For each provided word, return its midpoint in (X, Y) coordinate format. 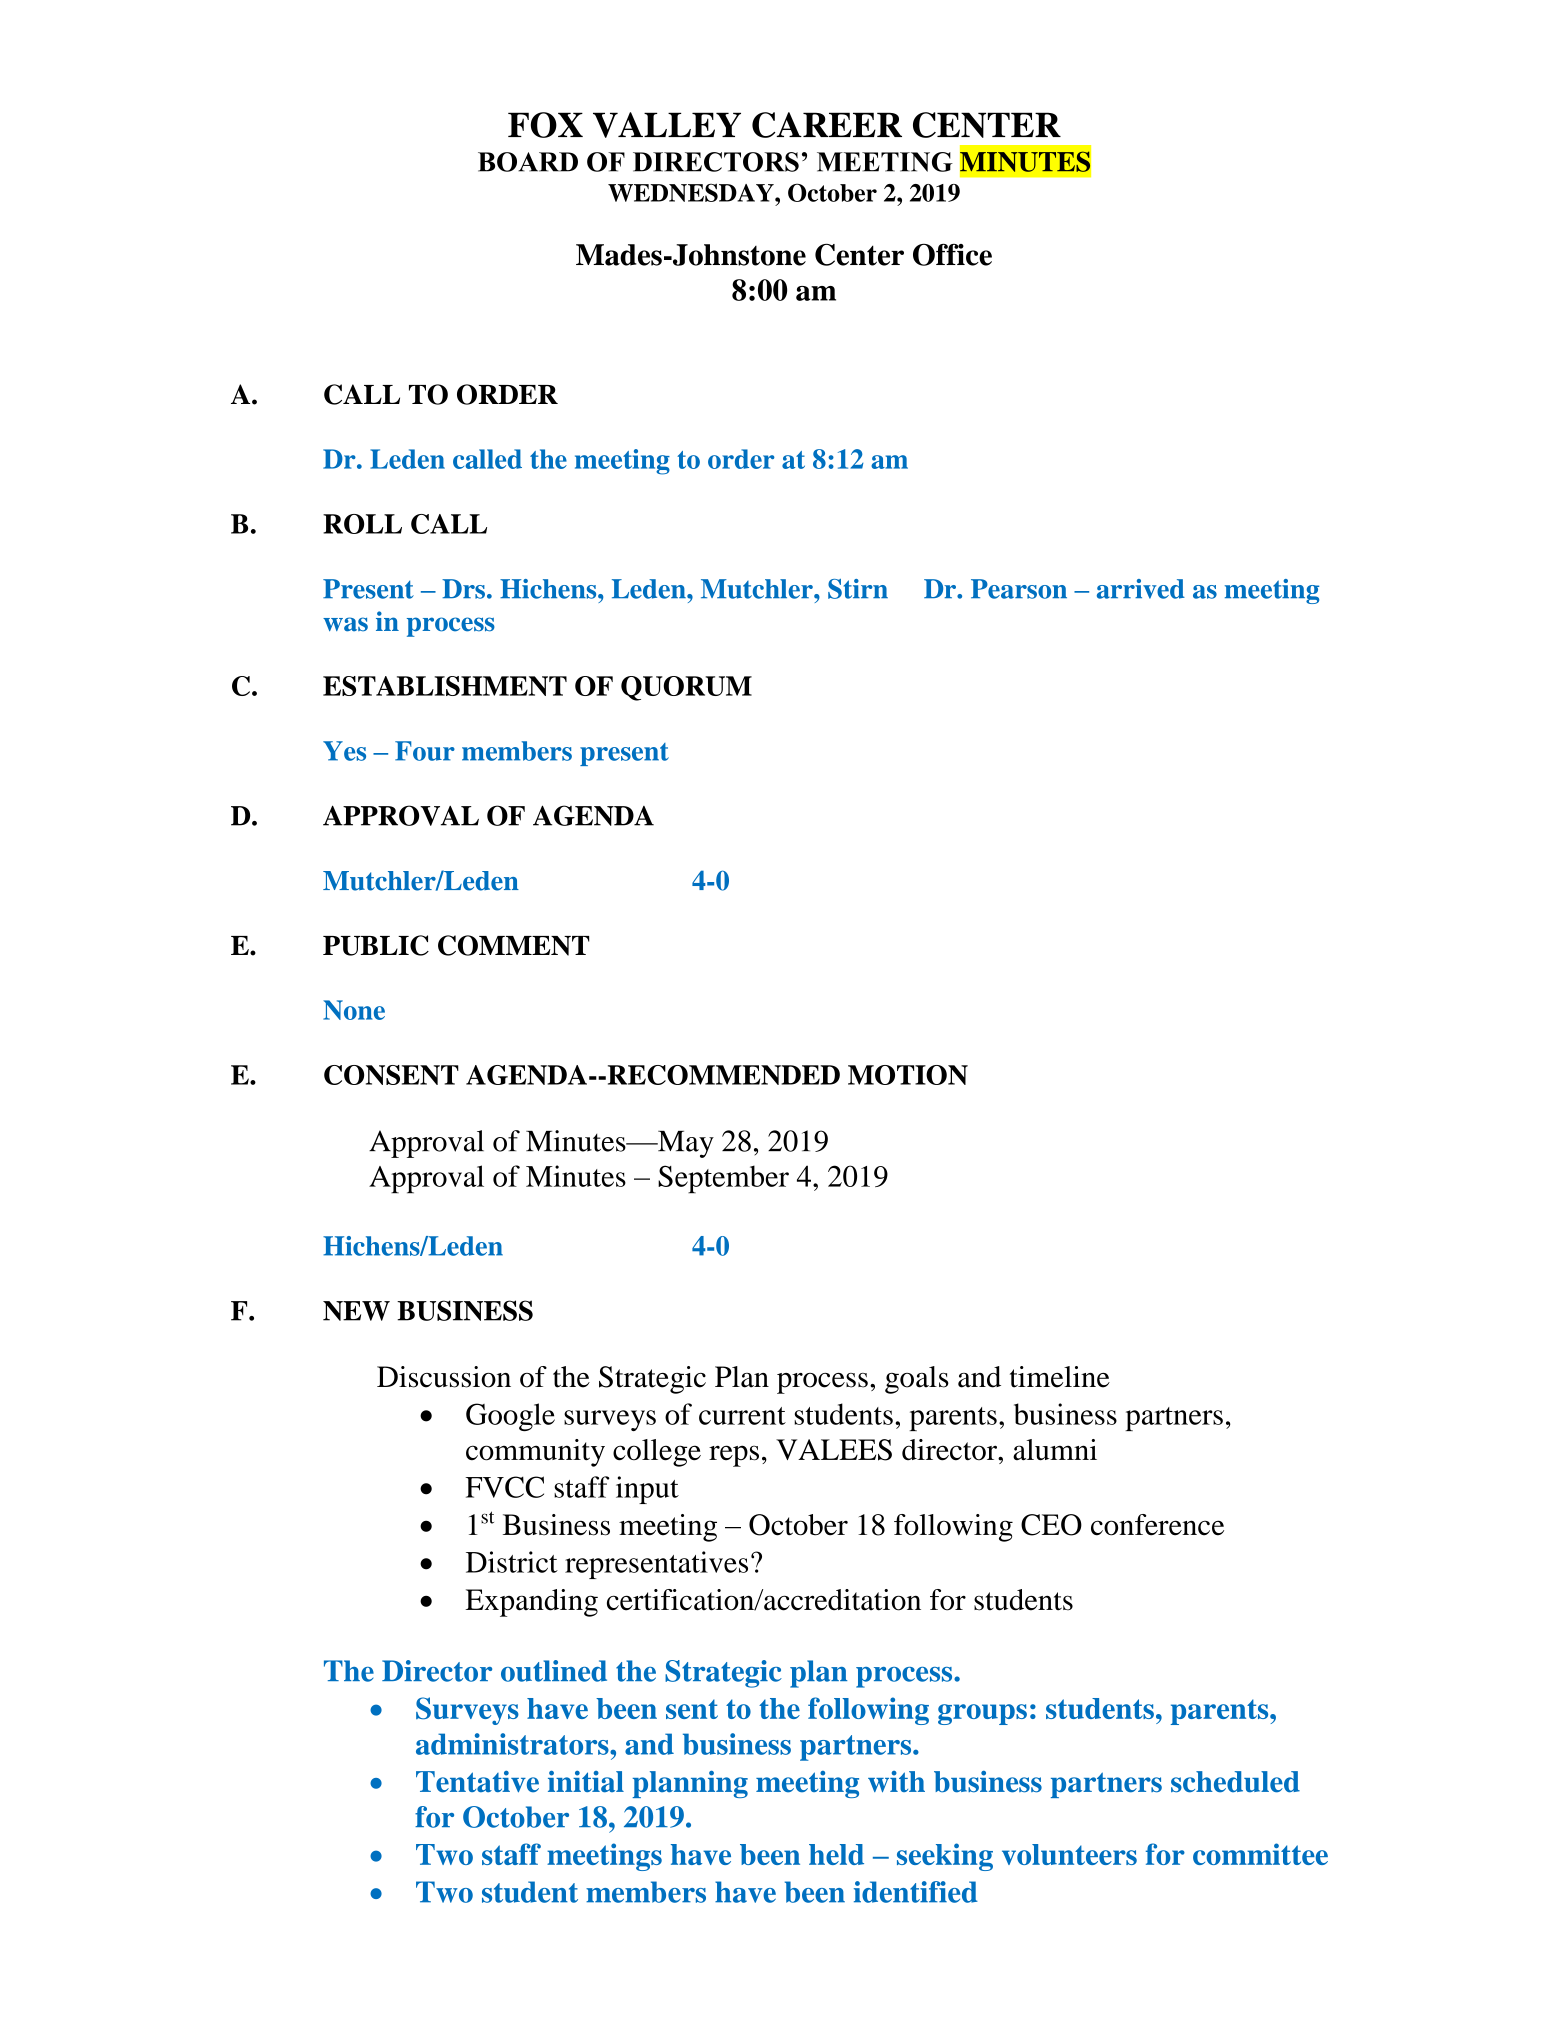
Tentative (477, 1782)
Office (952, 255)
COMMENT (514, 945)
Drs (463, 589)
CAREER (827, 125)
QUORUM (686, 688)
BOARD (528, 162)
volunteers (1069, 1854)
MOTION (908, 1075)
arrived (1141, 589)
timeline (1060, 1377)
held (836, 1854)
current (742, 1416)
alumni (1055, 1450)
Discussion (444, 1377)
